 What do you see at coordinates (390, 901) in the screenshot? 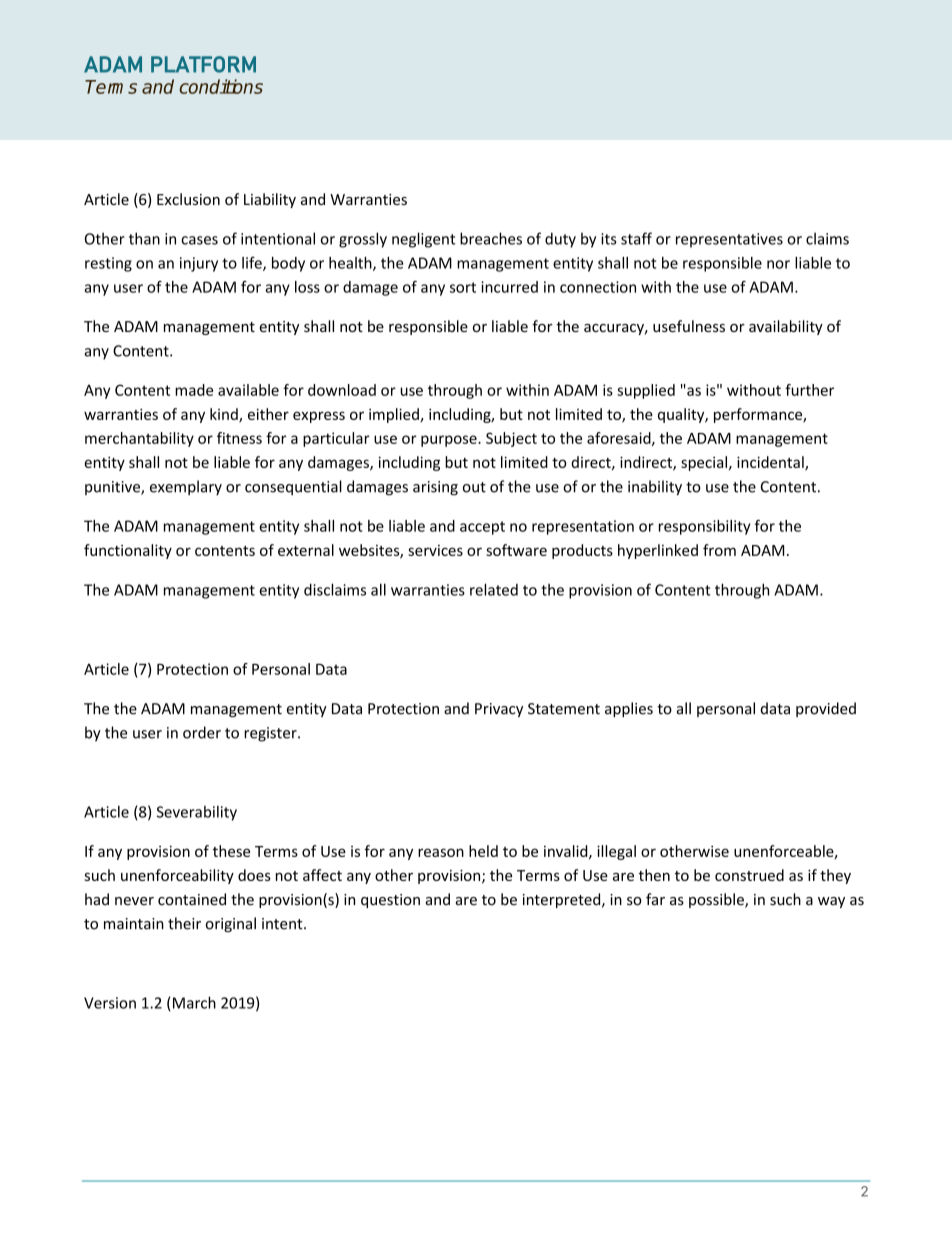
I see `question` at bounding box center [390, 901].
